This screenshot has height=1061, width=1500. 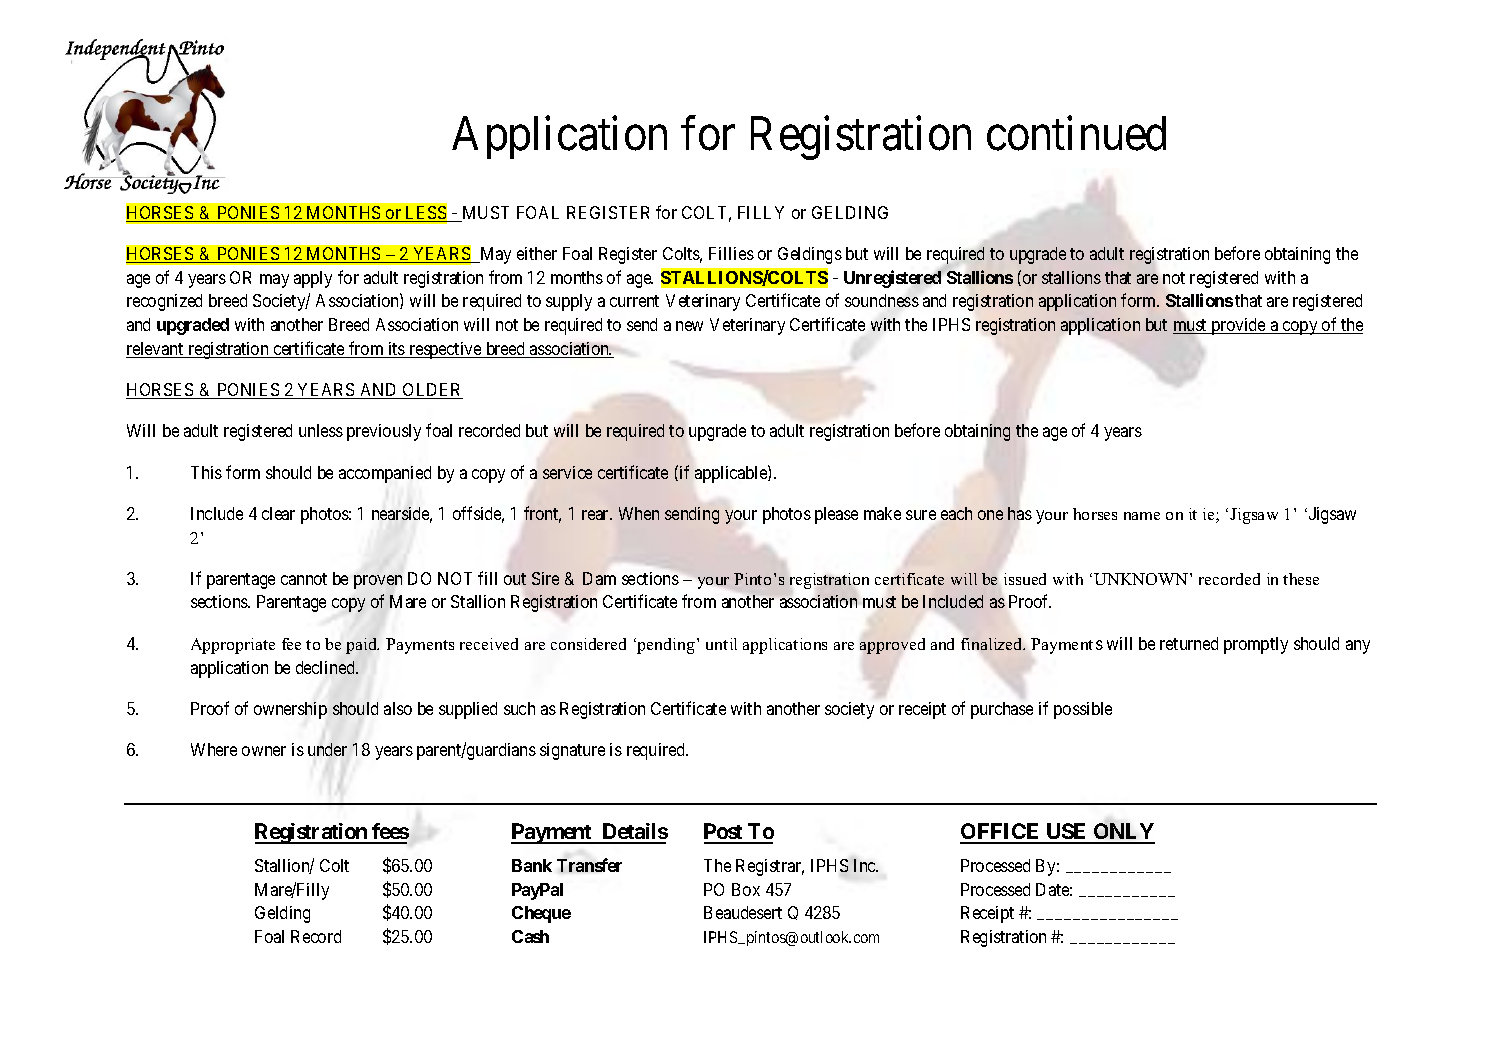 What do you see at coordinates (530, 936) in the screenshot?
I see `Cash` at bounding box center [530, 936].
